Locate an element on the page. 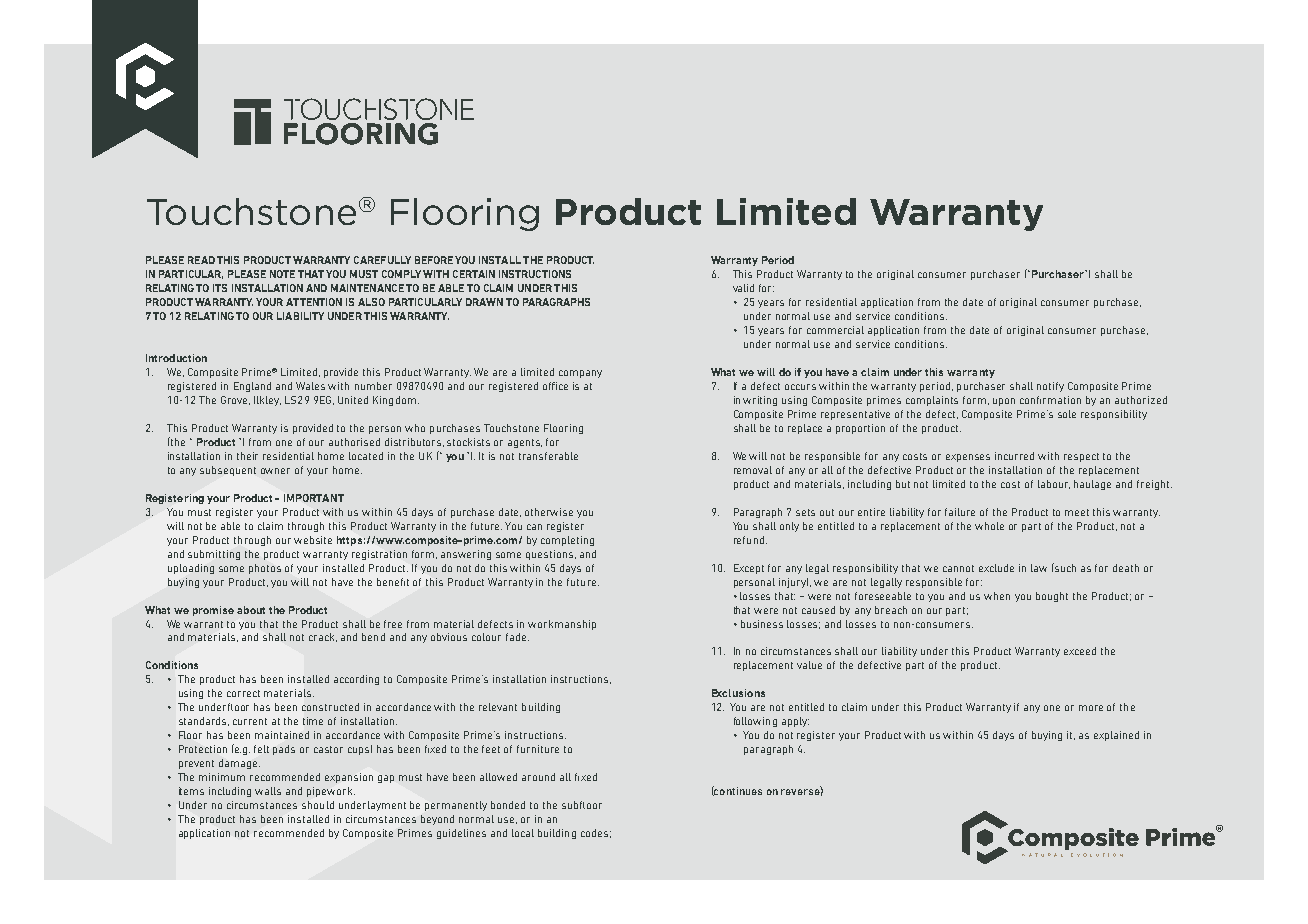  refund is located at coordinates (749, 540).
